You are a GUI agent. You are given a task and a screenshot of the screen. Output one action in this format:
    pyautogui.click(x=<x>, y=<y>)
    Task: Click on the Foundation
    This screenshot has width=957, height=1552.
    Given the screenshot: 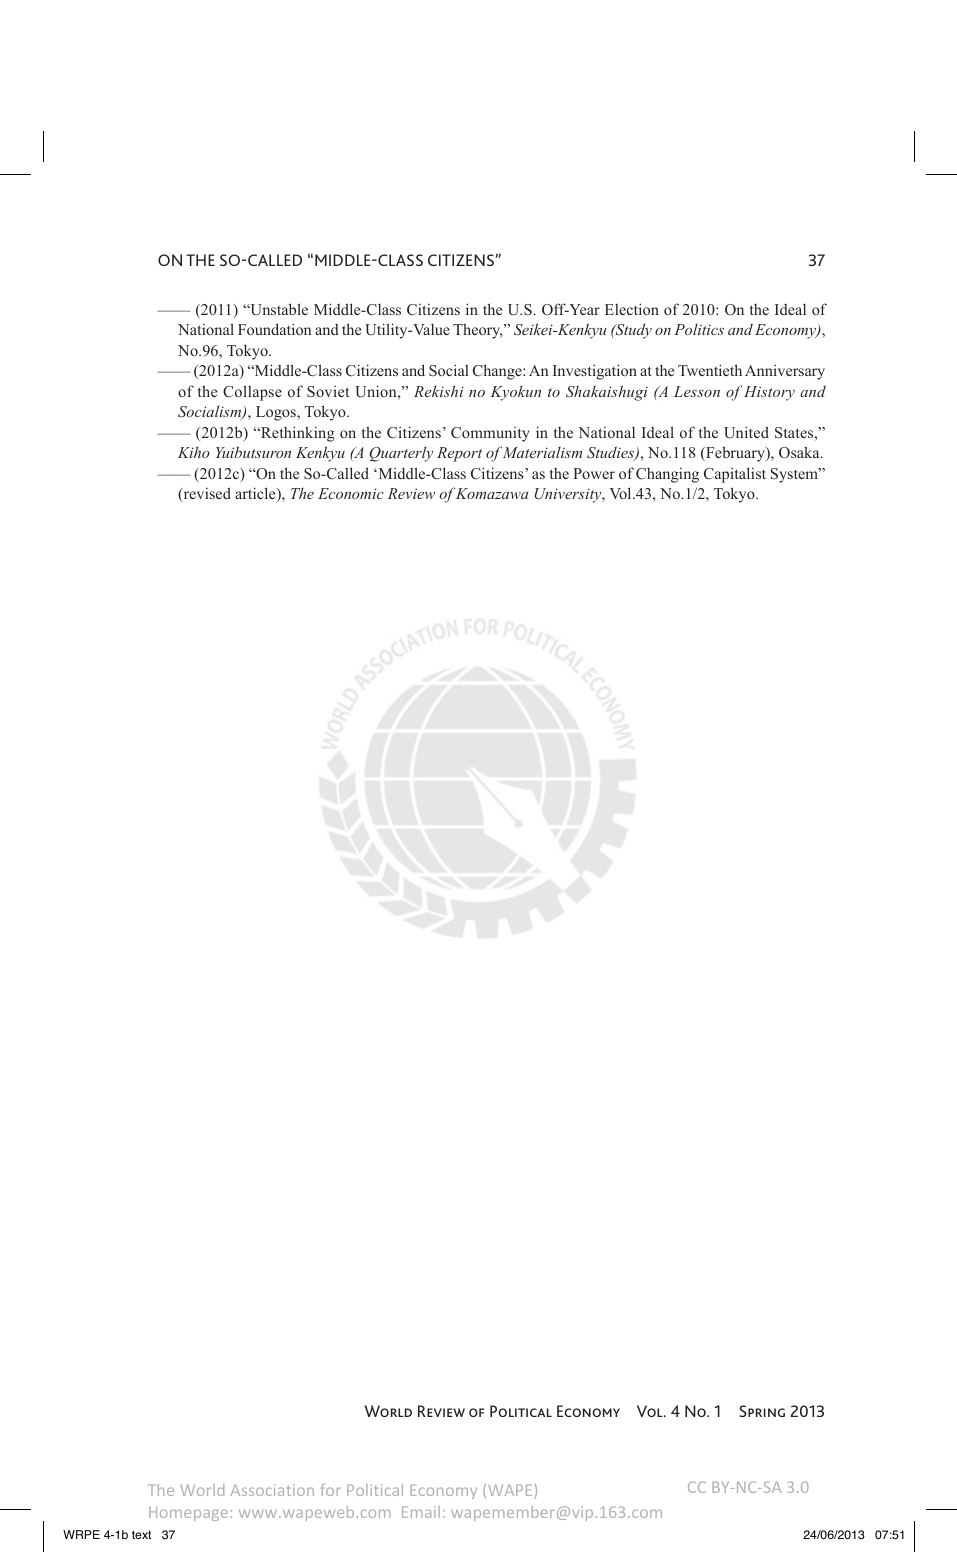 What is the action you would take?
    pyautogui.click(x=274, y=329)
